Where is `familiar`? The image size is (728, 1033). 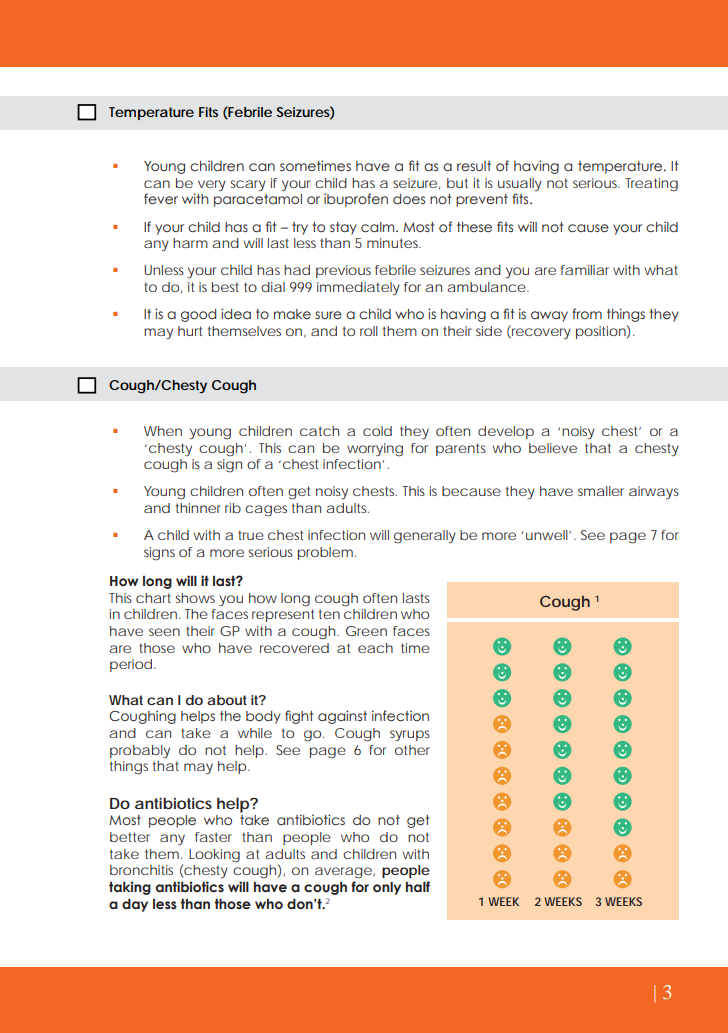
familiar is located at coordinates (585, 270).
